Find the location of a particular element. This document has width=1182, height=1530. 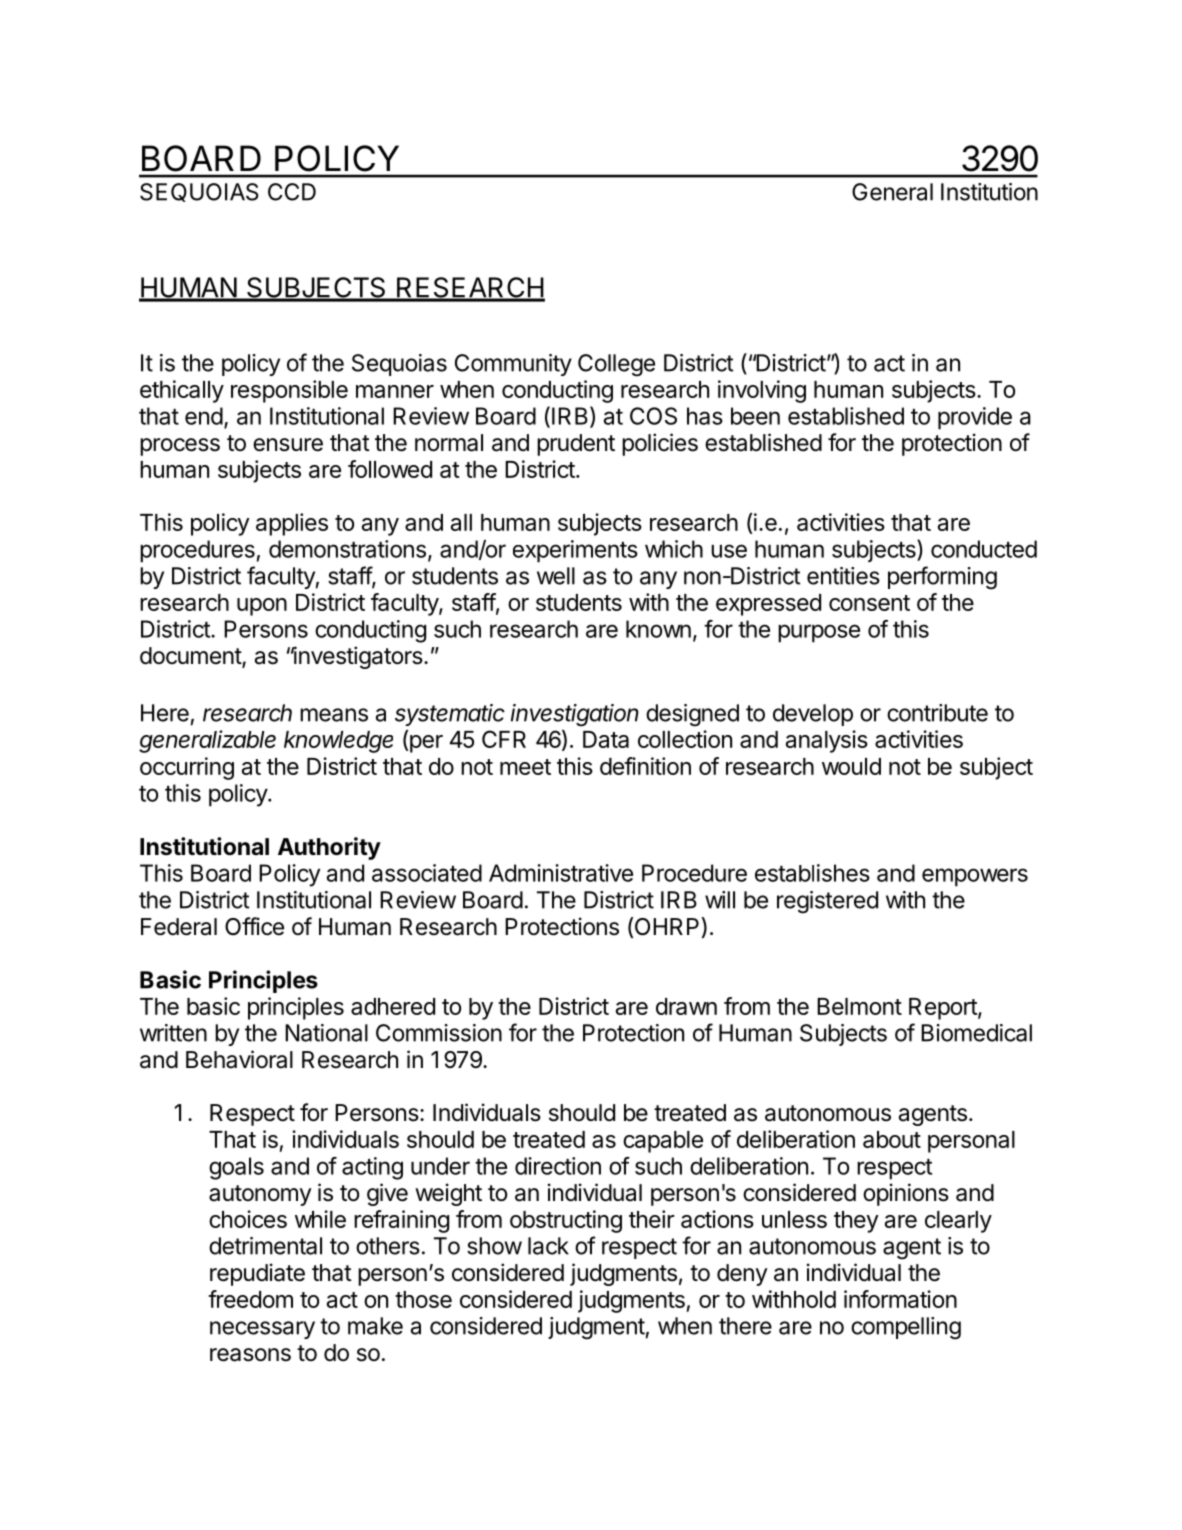

compelling is located at coordinates (906, 1328).
